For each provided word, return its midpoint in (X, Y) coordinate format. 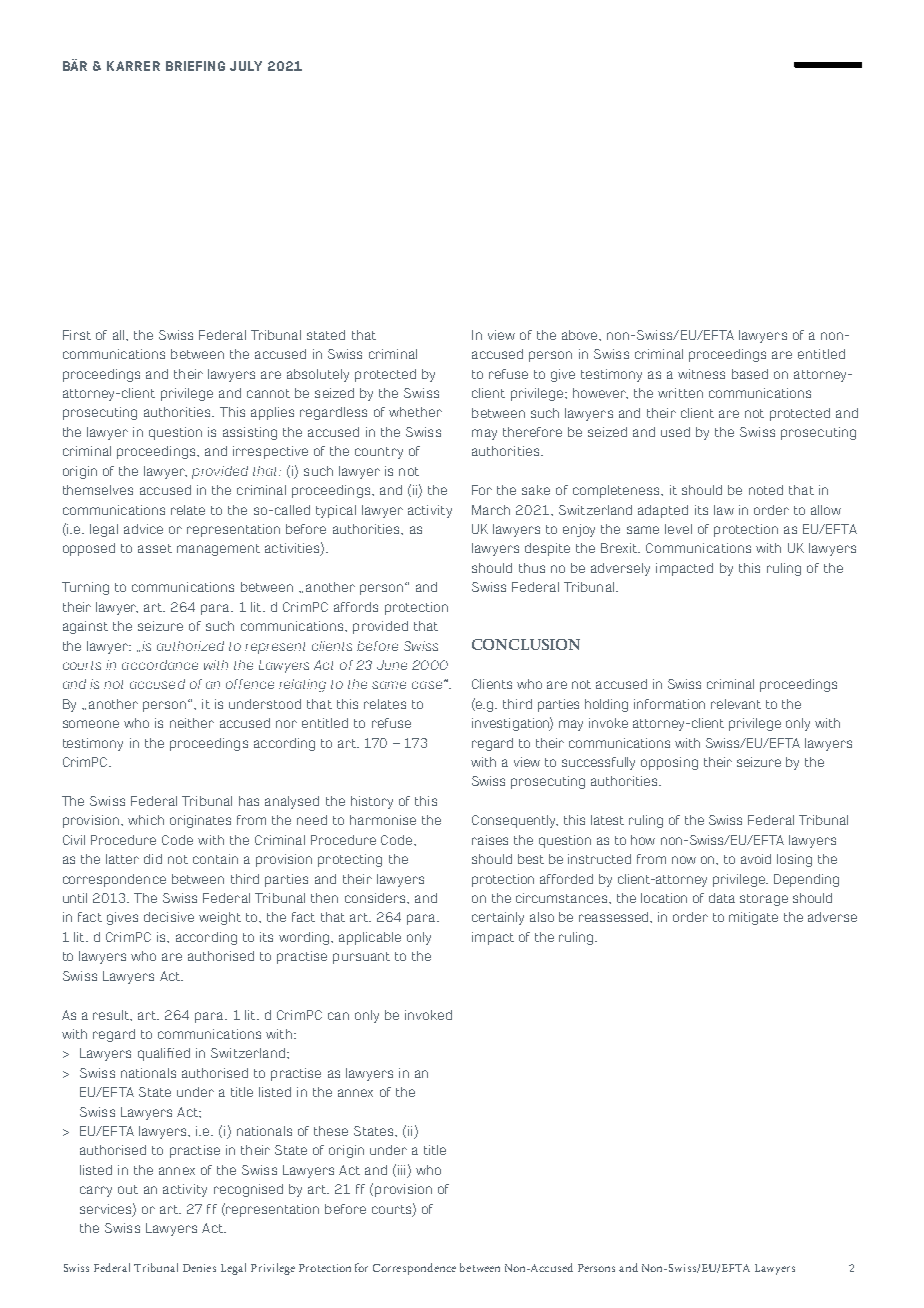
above (581, 335)
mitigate (753, 918)
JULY (246, 66)
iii (401, 1170)
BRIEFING (195, 66)
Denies (199, 1268)
